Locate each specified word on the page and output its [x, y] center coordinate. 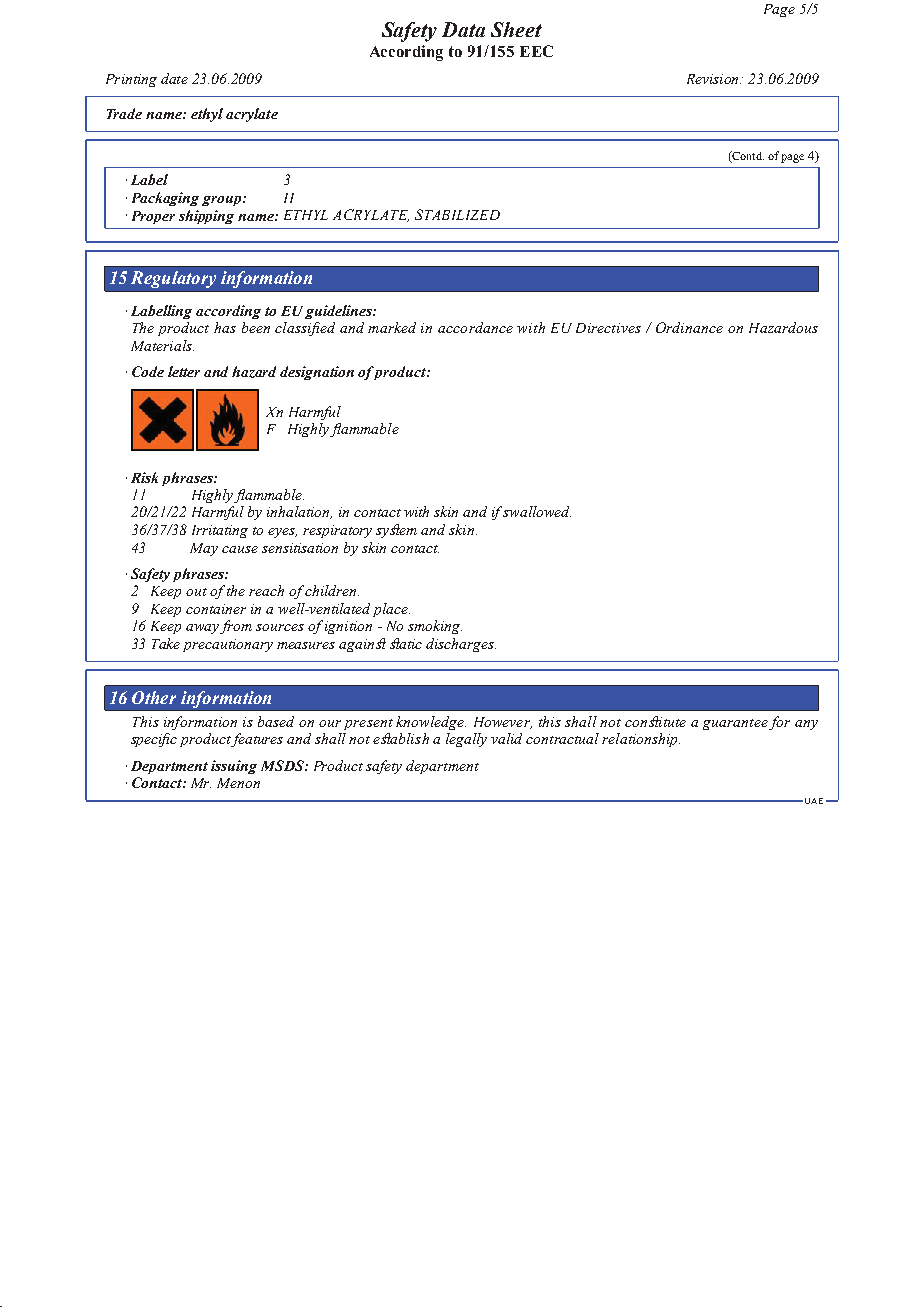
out [196, 592]
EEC [536, 51]
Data [463, 29]
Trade [124, 113]
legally [466, 740]
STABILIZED [457, 214]
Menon [238, 783]
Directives [608, 328]
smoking [435, 627]
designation [317, 373]
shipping [206, 217]
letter [184, 371]
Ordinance [689, 327]
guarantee [735, 724]
